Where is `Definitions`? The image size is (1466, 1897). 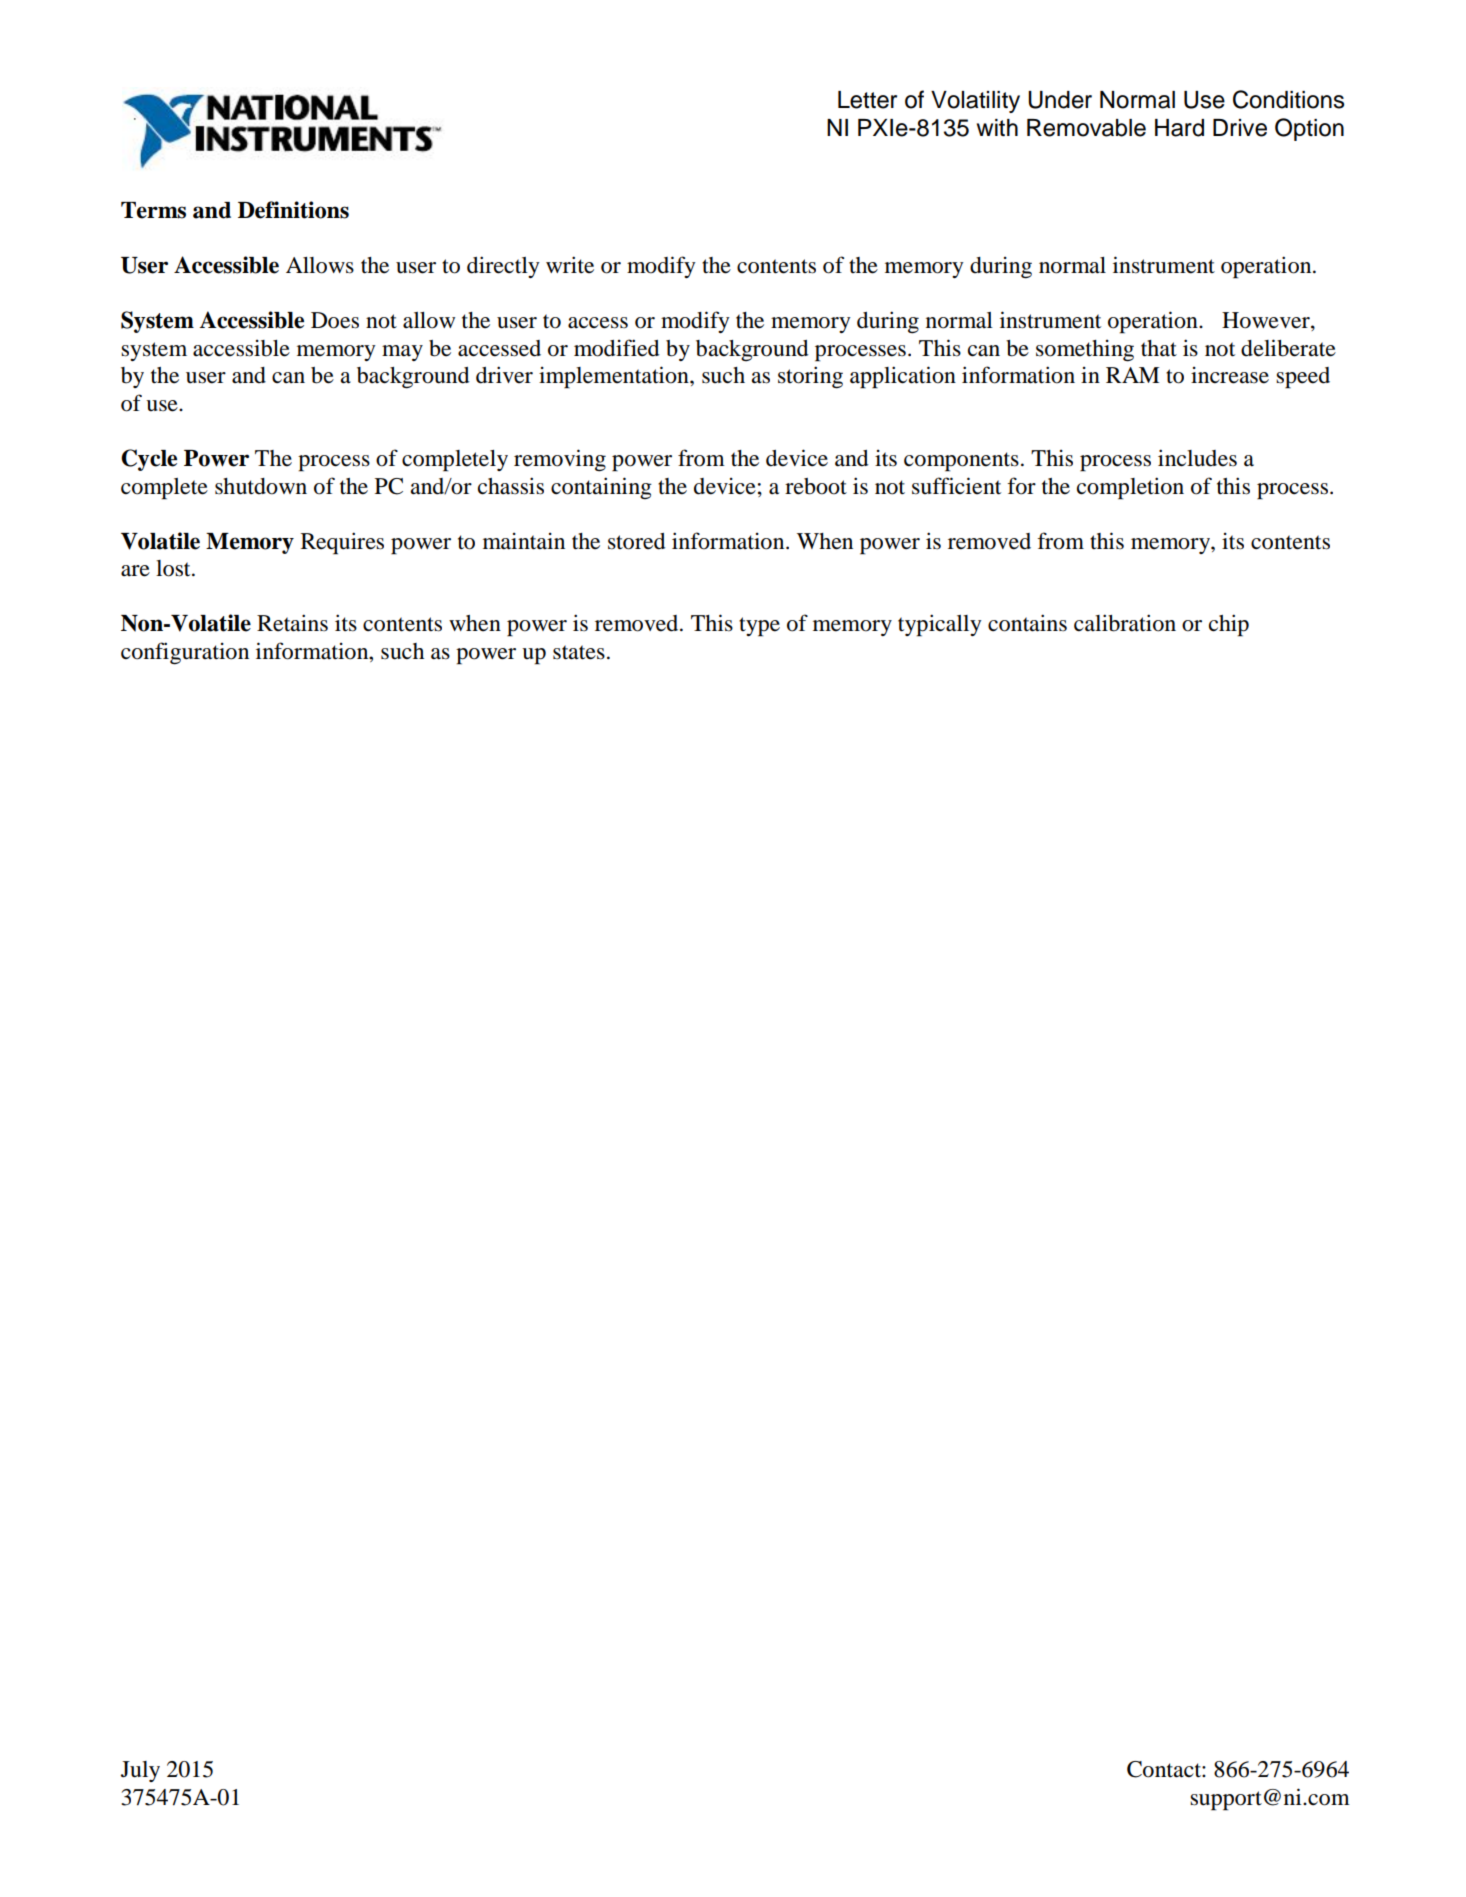
Definitions is located at coordinates (293, 210).
